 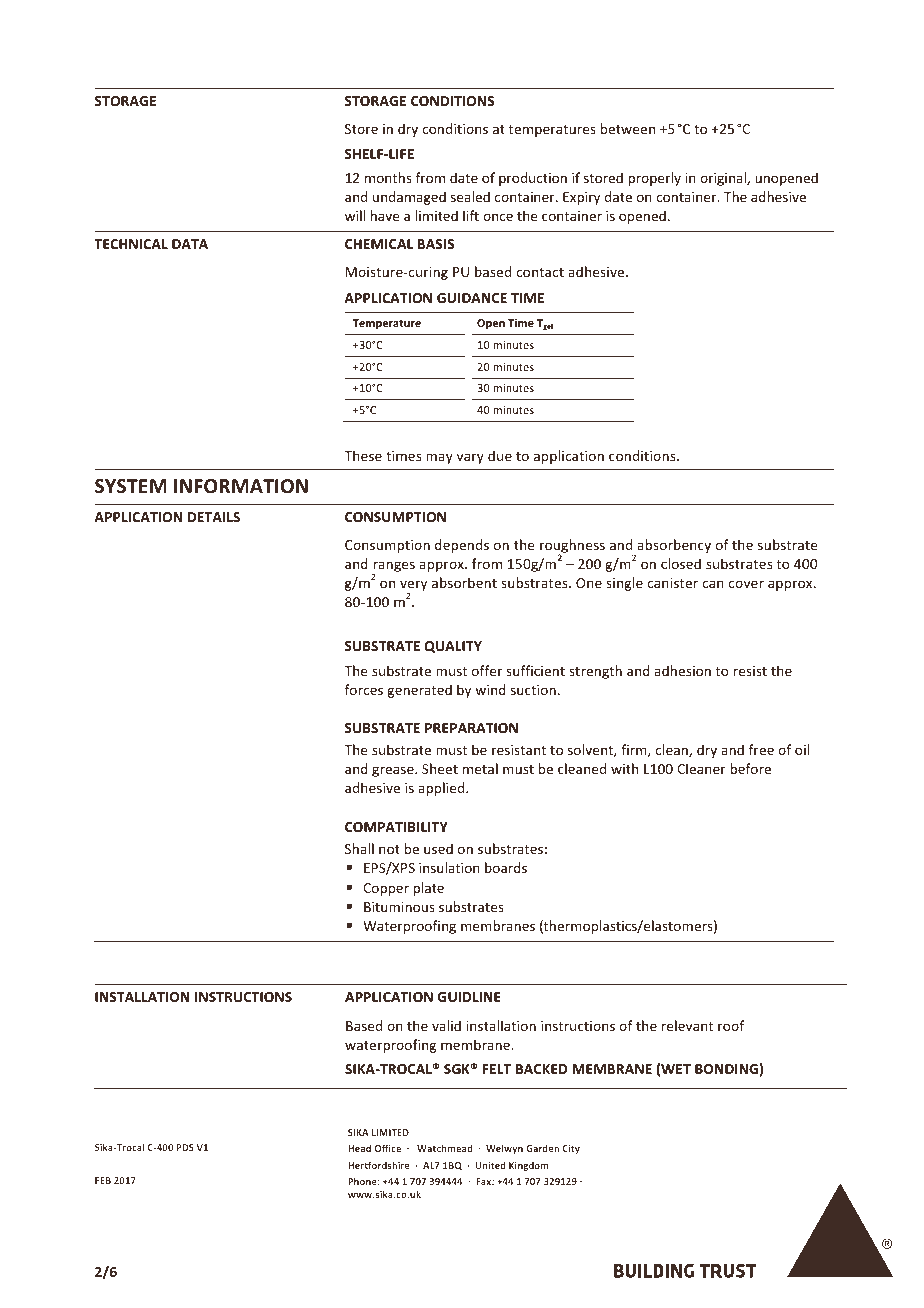 I want to click on QUALITY, so click(x=453, y=647).
